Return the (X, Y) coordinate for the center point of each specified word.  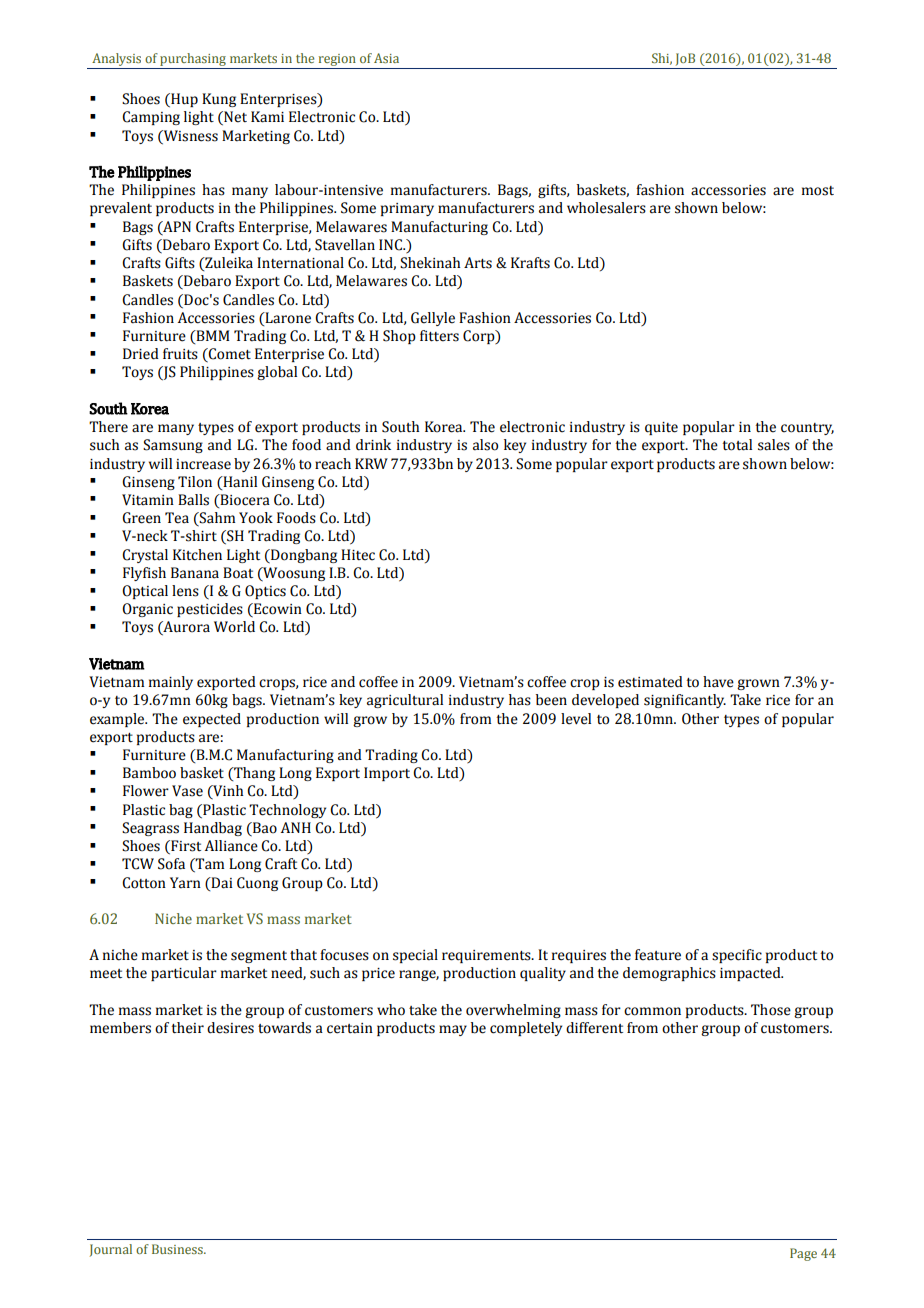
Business (178, 1249)
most (818, 191)
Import (387, 774)
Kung (219, 100)
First (185, 847)
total (737, 445)
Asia (386, 58)
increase (203, 464)
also (485, 445)
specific (737, 956)
